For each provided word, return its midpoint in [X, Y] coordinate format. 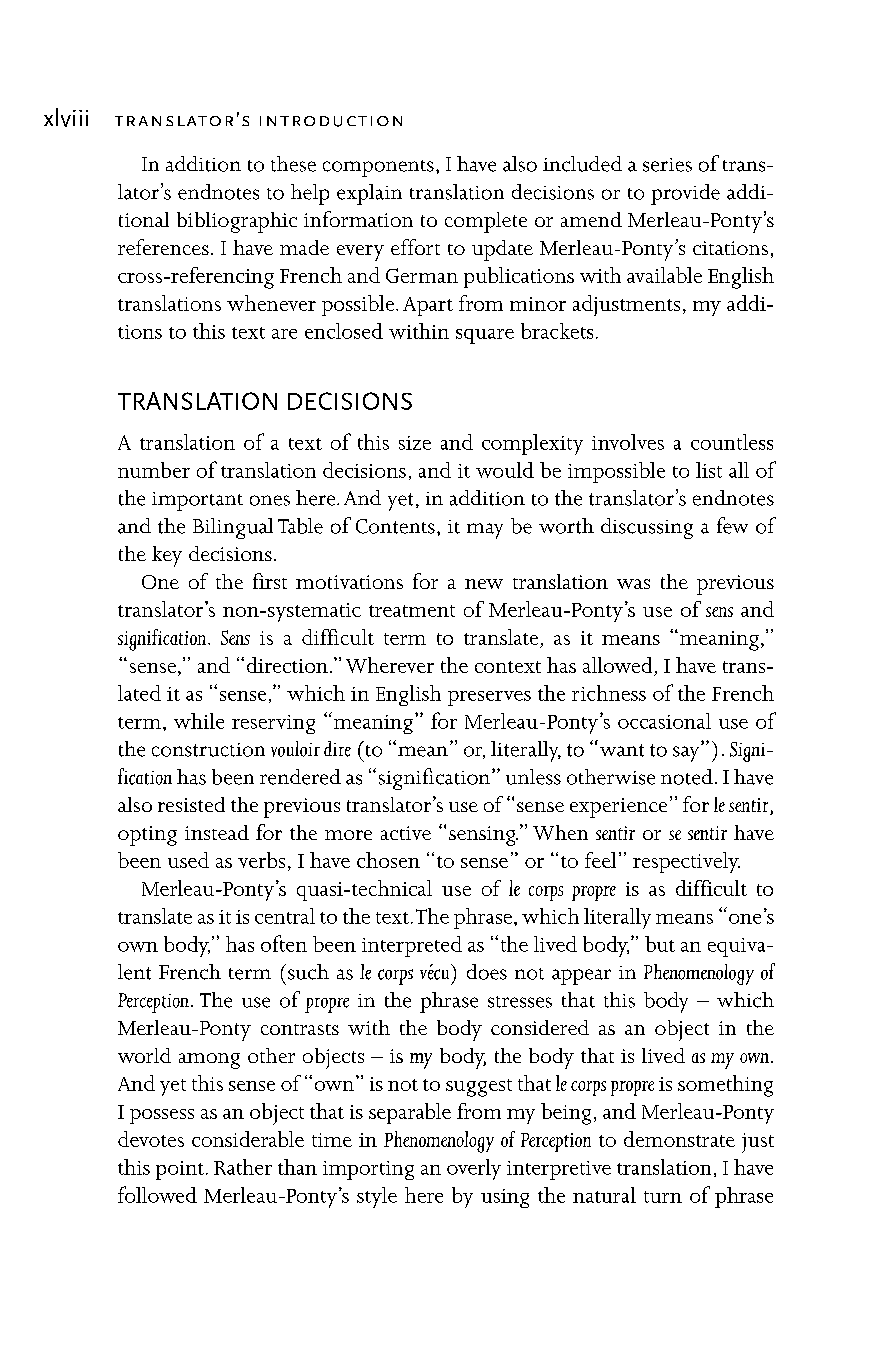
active [406, 833]
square [485, 336]
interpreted [412, 946]
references [163, 247]
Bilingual [233, 528]
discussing [647, 528]
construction [208, 750]
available [664, 275]
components [378, 168]
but [660, 944]
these [293, 164]
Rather [243, 1167]
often [284, 943]
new [484, 584]
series [667, 165]
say [687, 753]
